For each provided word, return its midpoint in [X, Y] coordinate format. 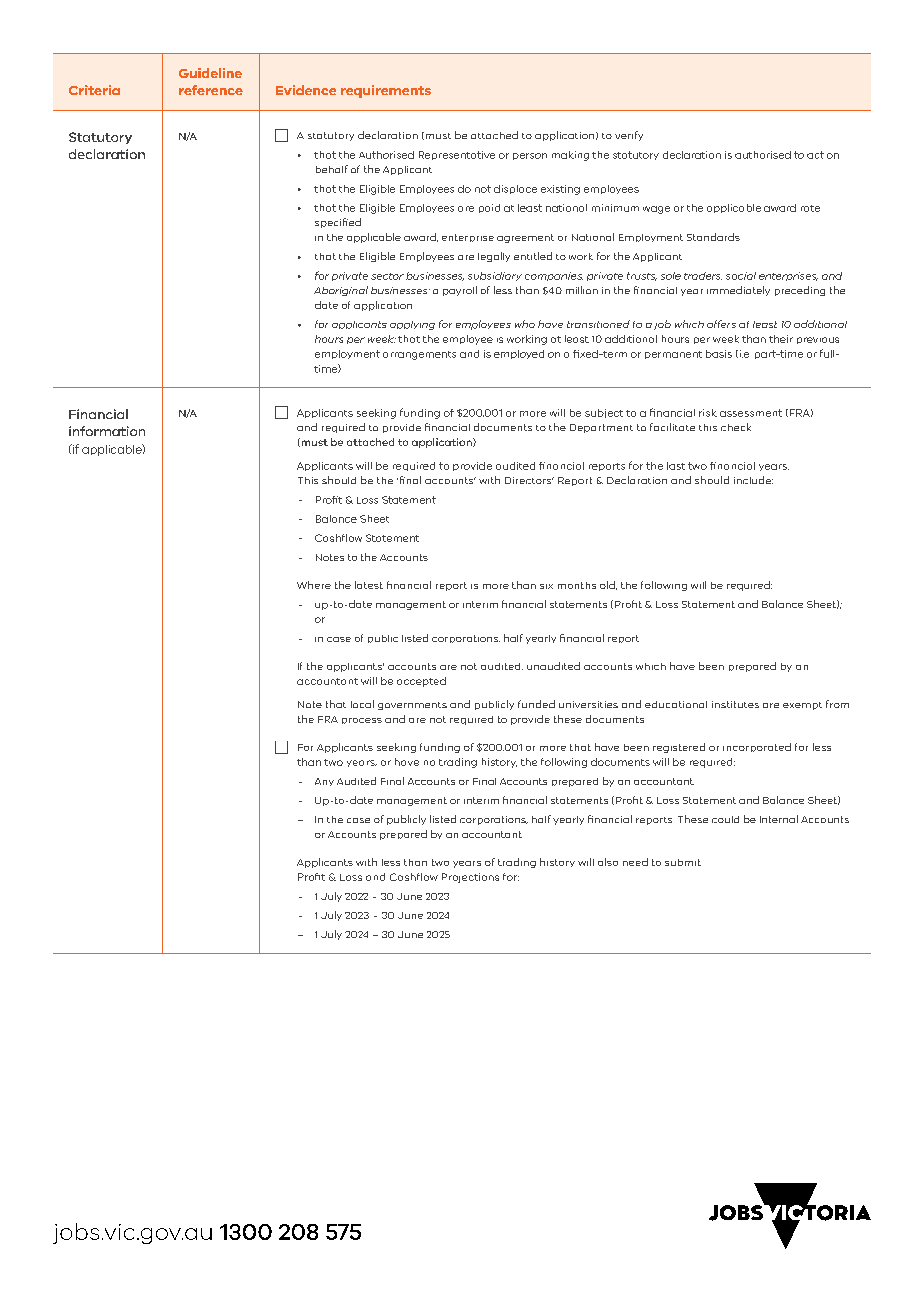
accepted [421, 682]
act [815, 155]
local [362, 704]
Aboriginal [341, 291]
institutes [735, 704]
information [107, 431]
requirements [386, 91]
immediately [738, 291]
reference [211, 90]
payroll [460, 291]
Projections [470, 878]
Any [324, 782]
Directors [529, 480]
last [676, 466]
